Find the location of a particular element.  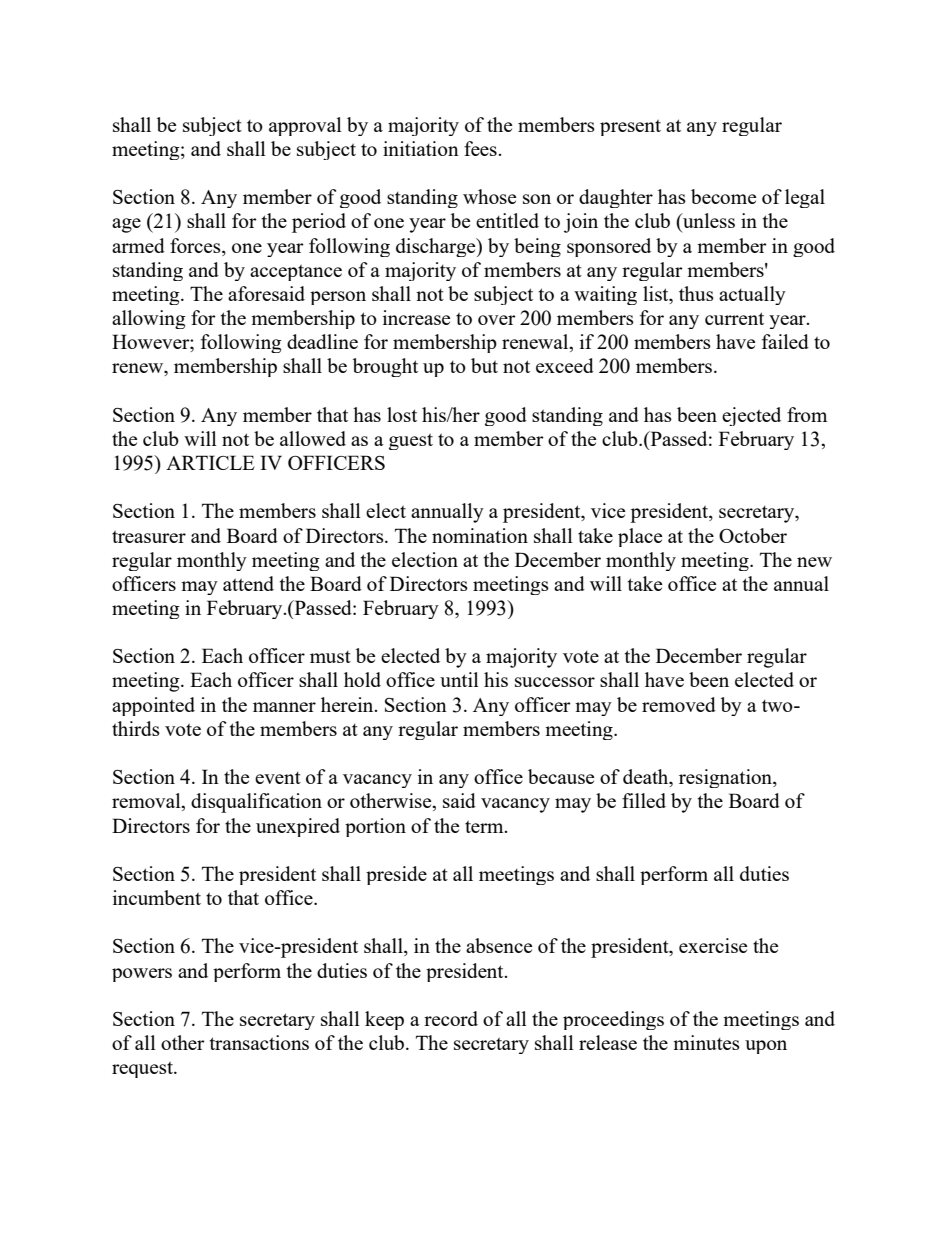

filled is located at coordinates (644, 800).
